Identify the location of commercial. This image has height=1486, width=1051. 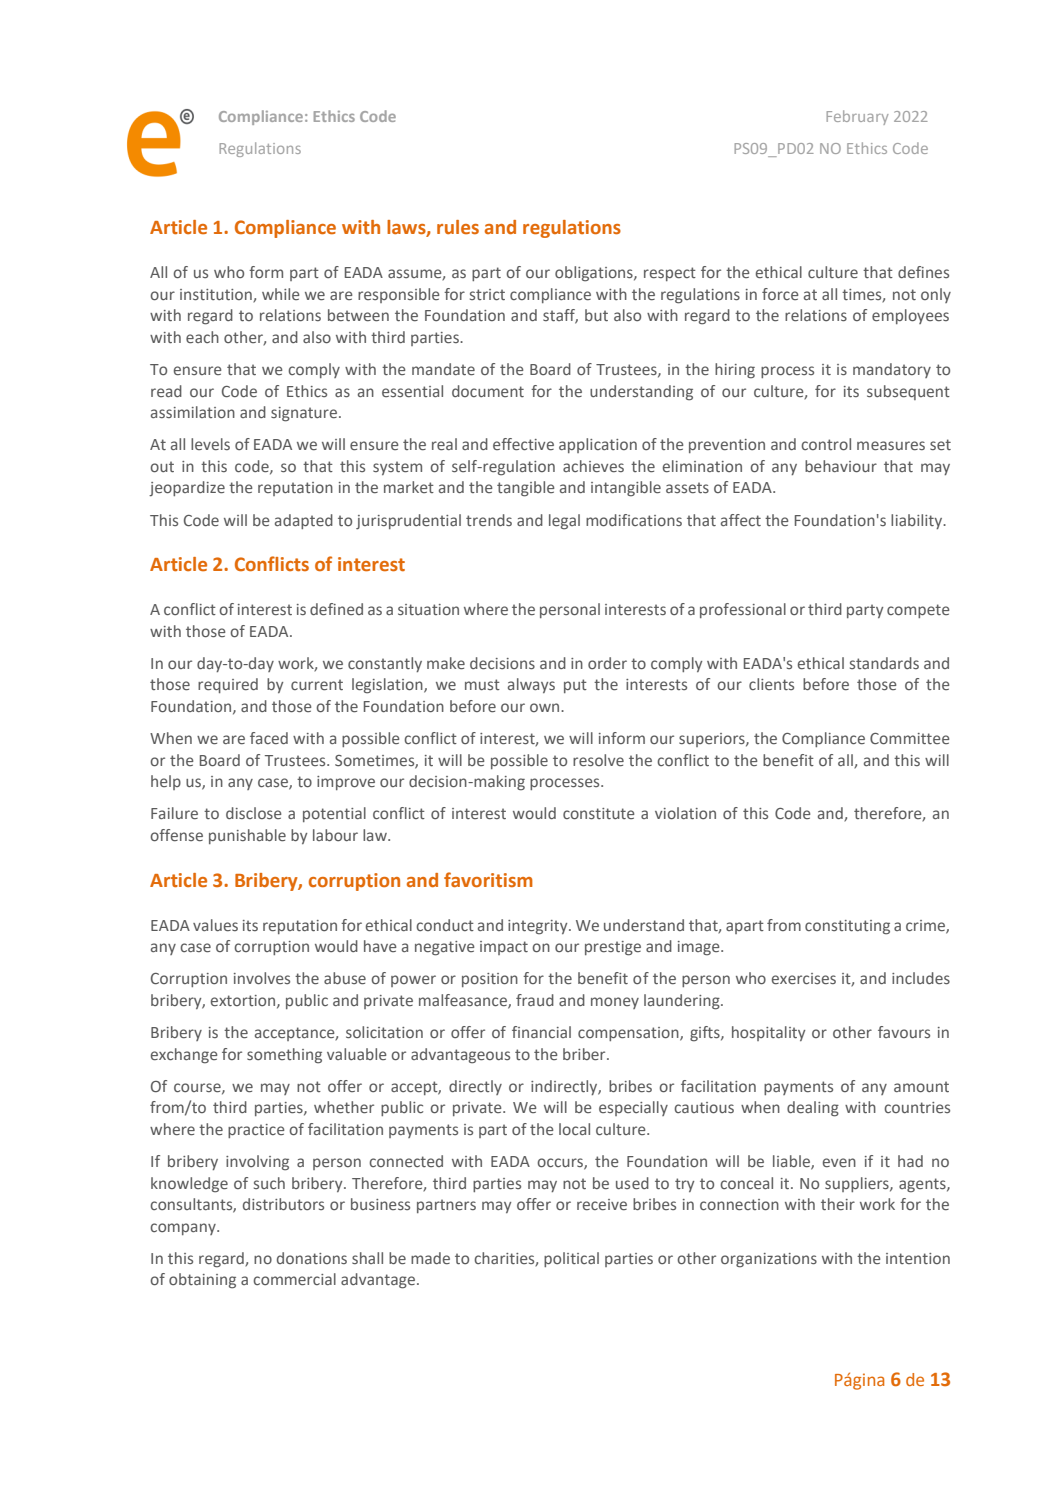
(294, 1279).
